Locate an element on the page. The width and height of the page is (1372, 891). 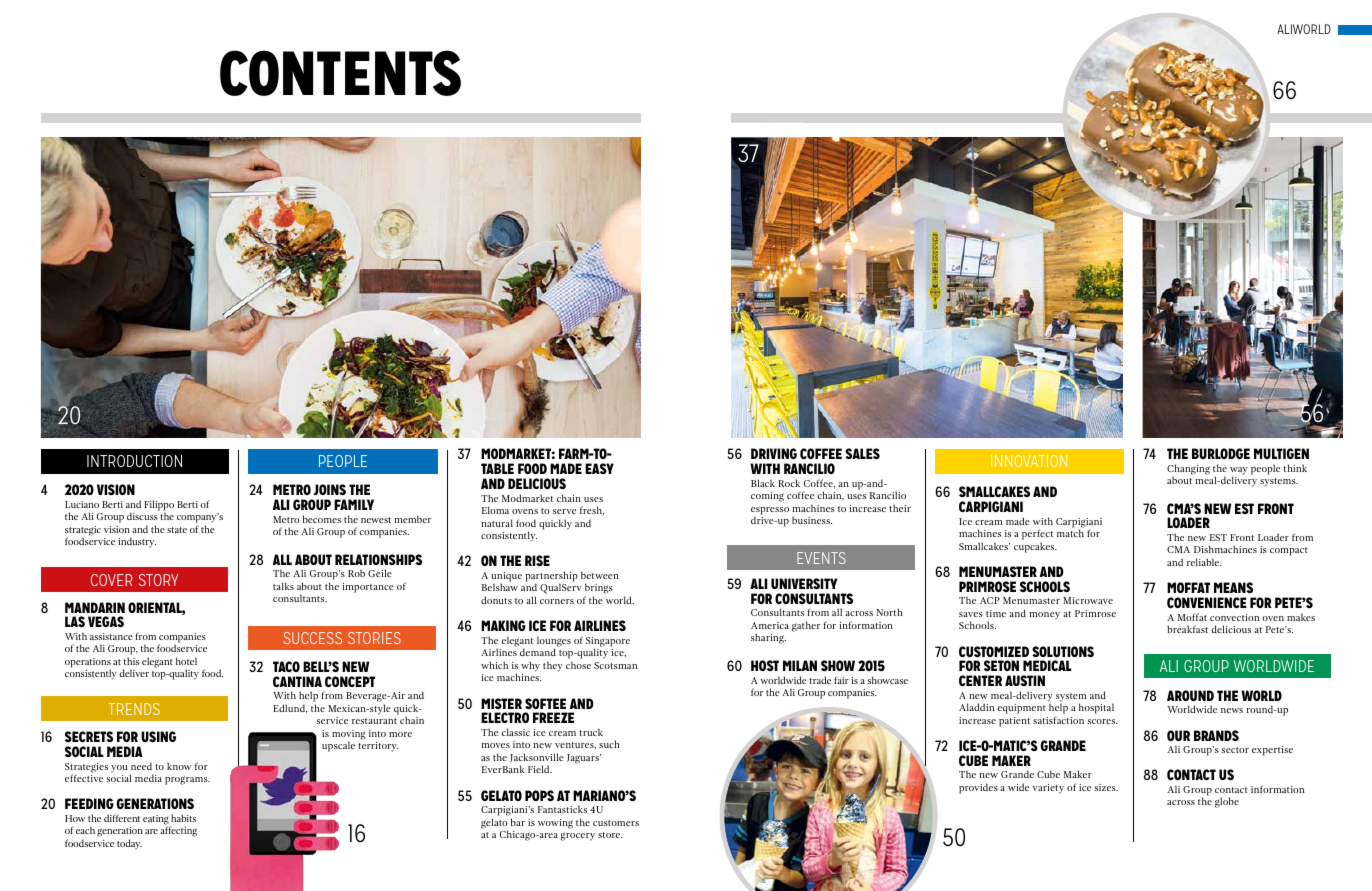
CONTENTS is located at coordinates (340, 73).
